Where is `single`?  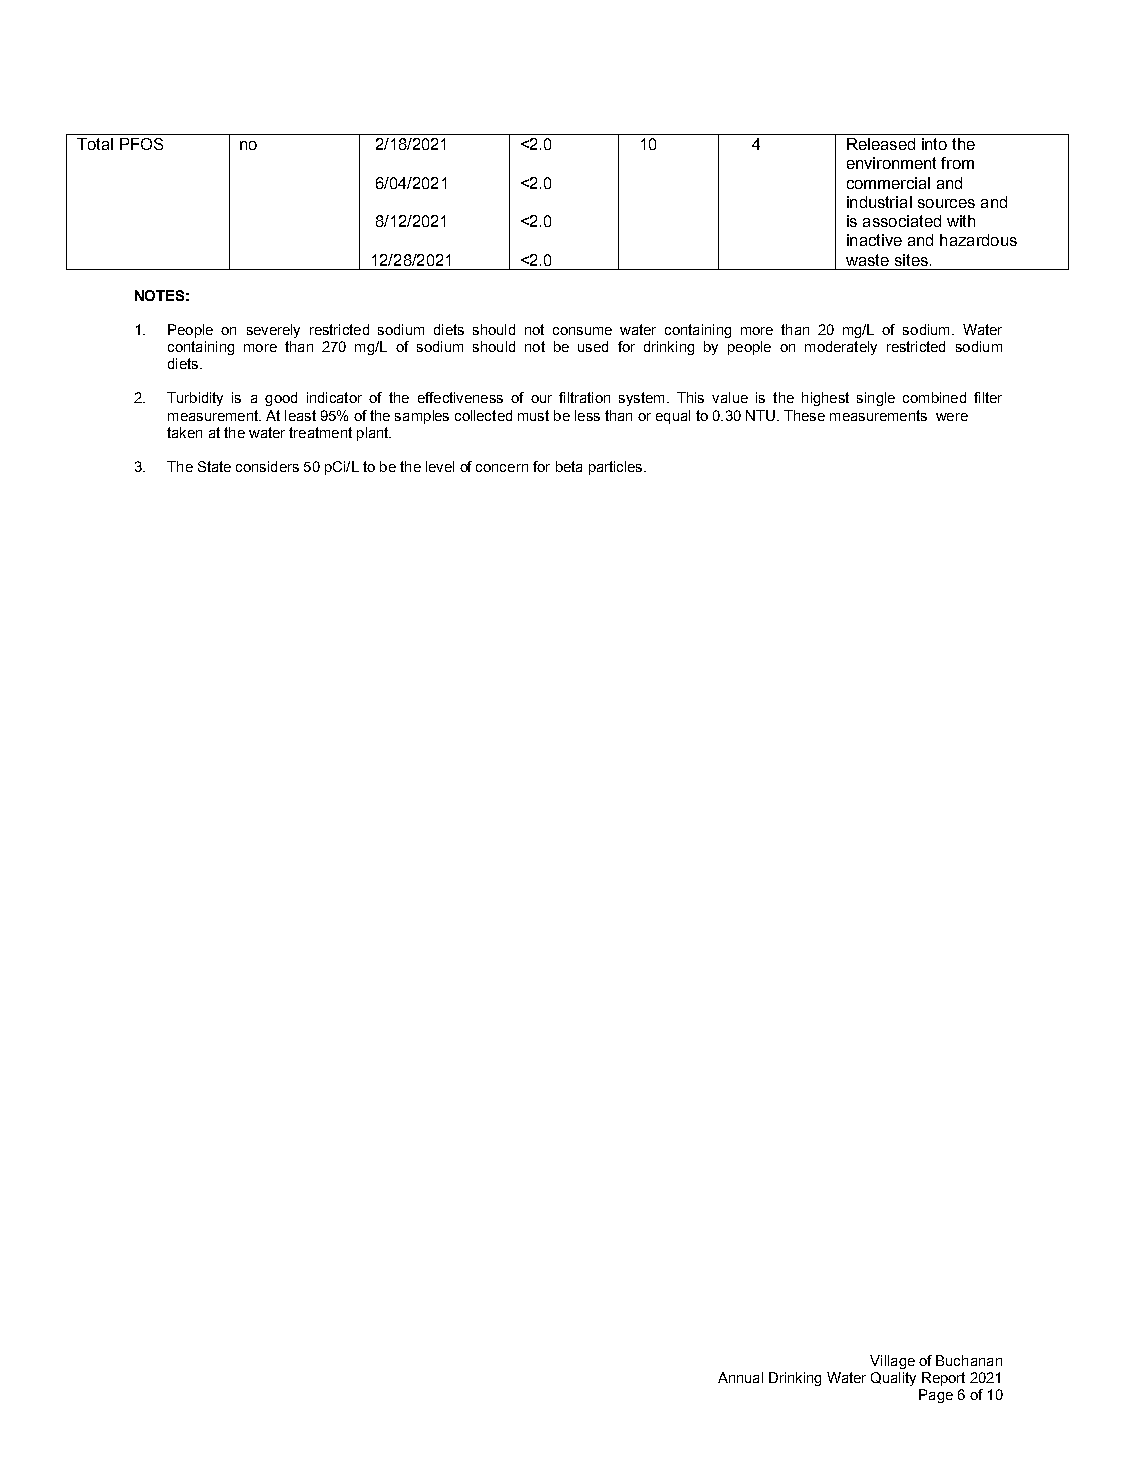
single is located at coordinates (876, 399).
